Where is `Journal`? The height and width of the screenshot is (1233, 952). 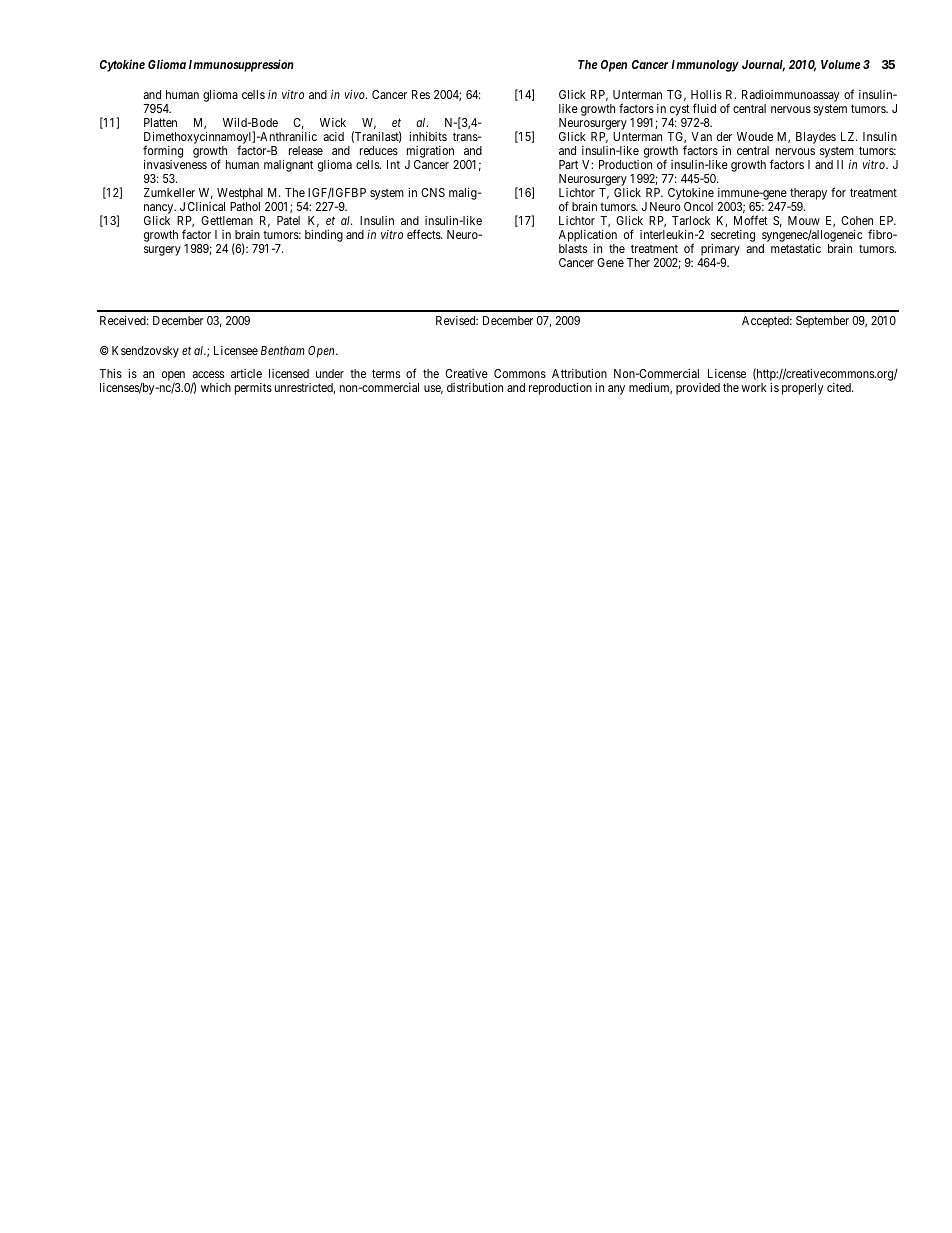
Journal is located at coordinates (763, 66).
